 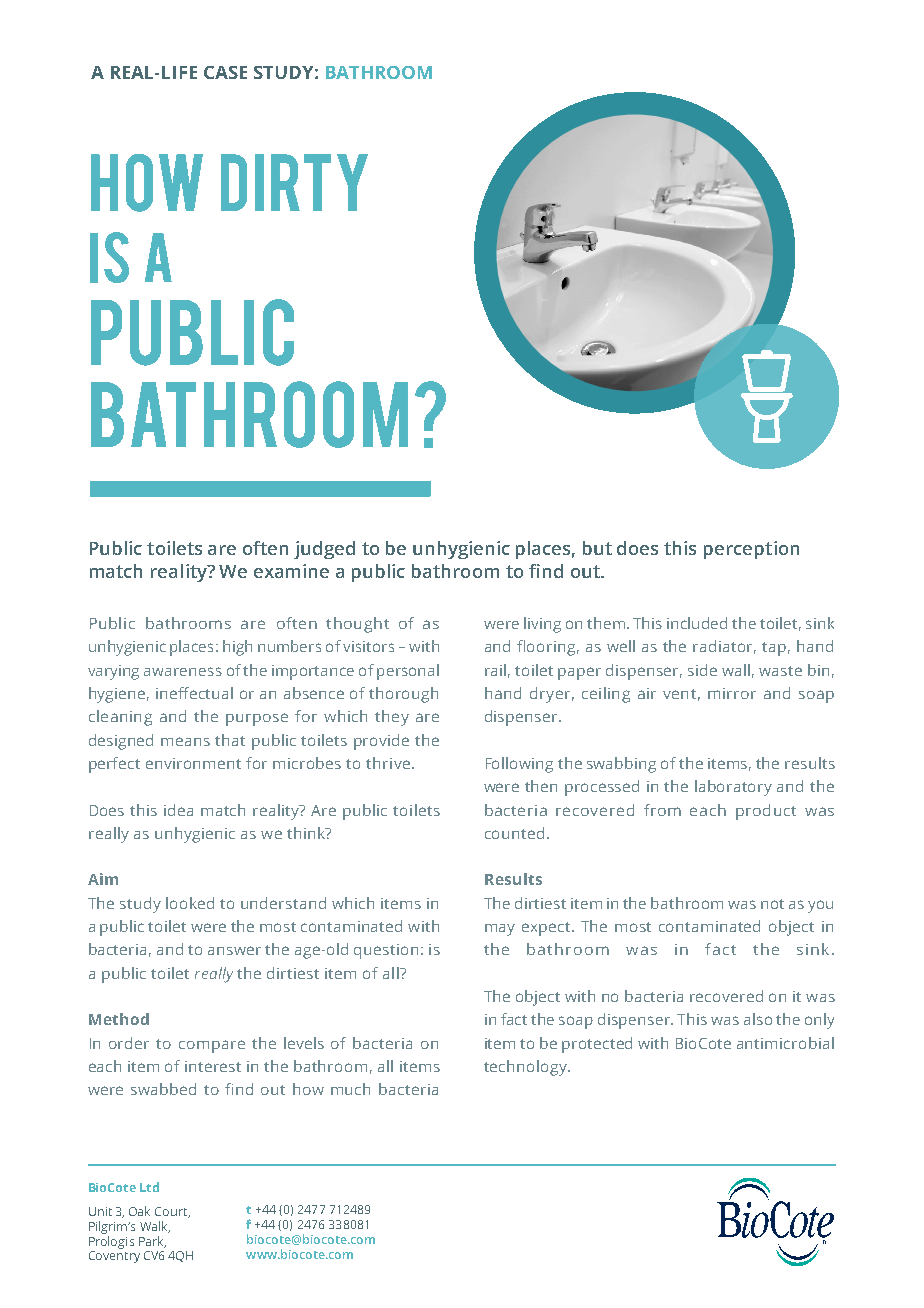 I want to click on but, so click(x=597, y=548).
